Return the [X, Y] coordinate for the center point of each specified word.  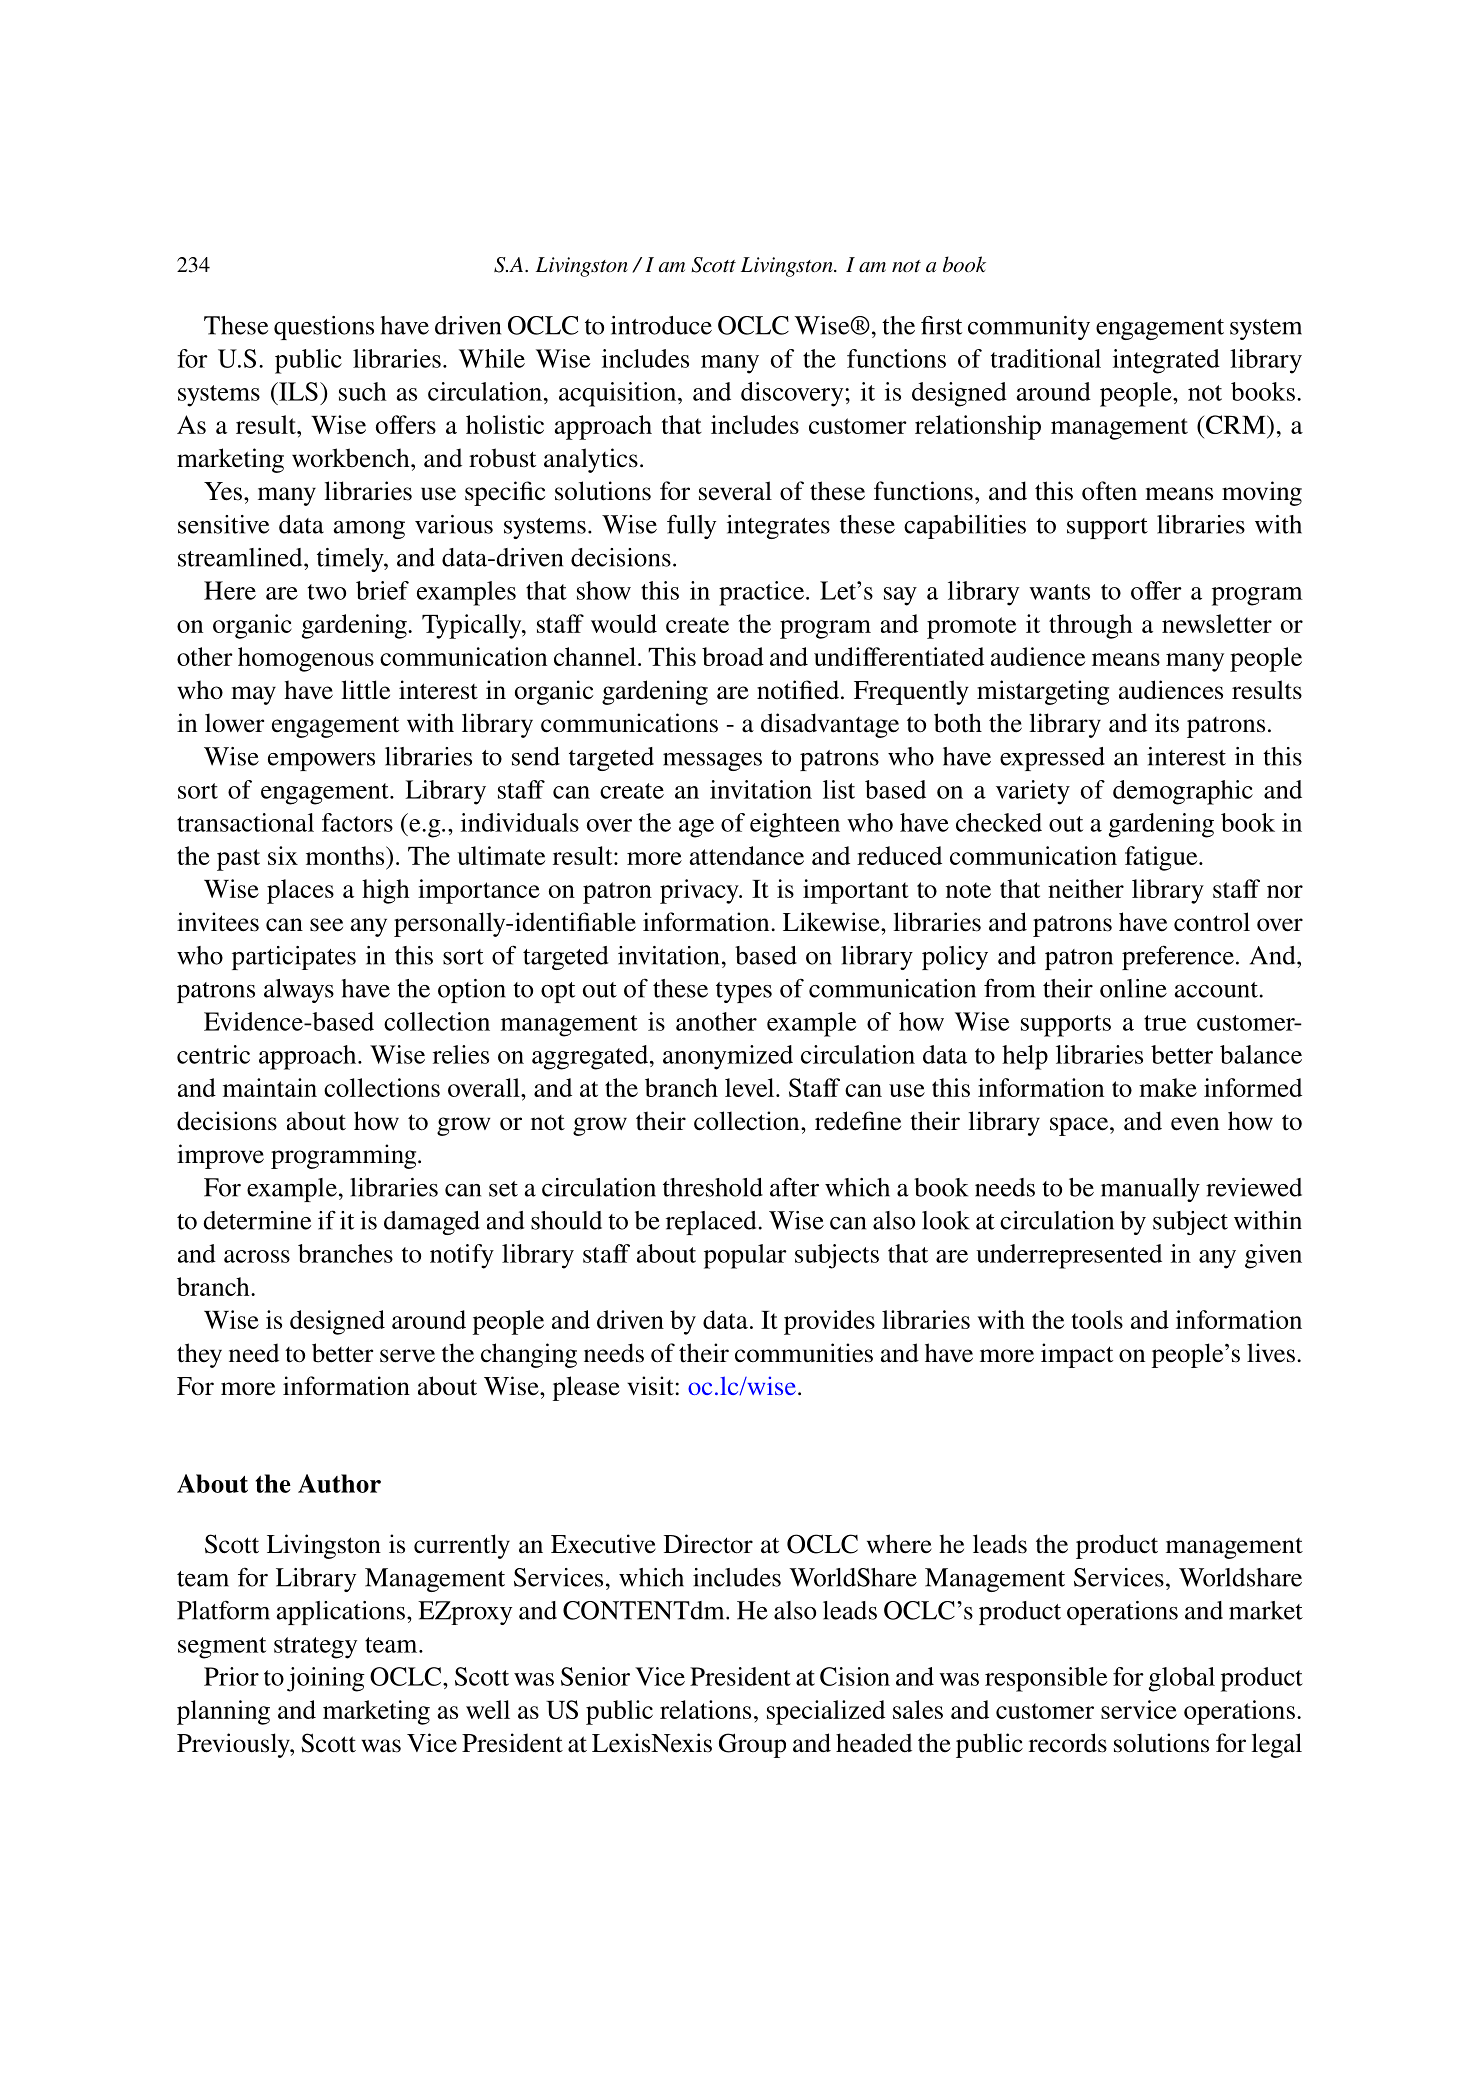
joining [326, 1679]
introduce [661, 325]
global [1182, 1679]
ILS [297, 391]
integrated [1166, 361]
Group [752, 1745]
